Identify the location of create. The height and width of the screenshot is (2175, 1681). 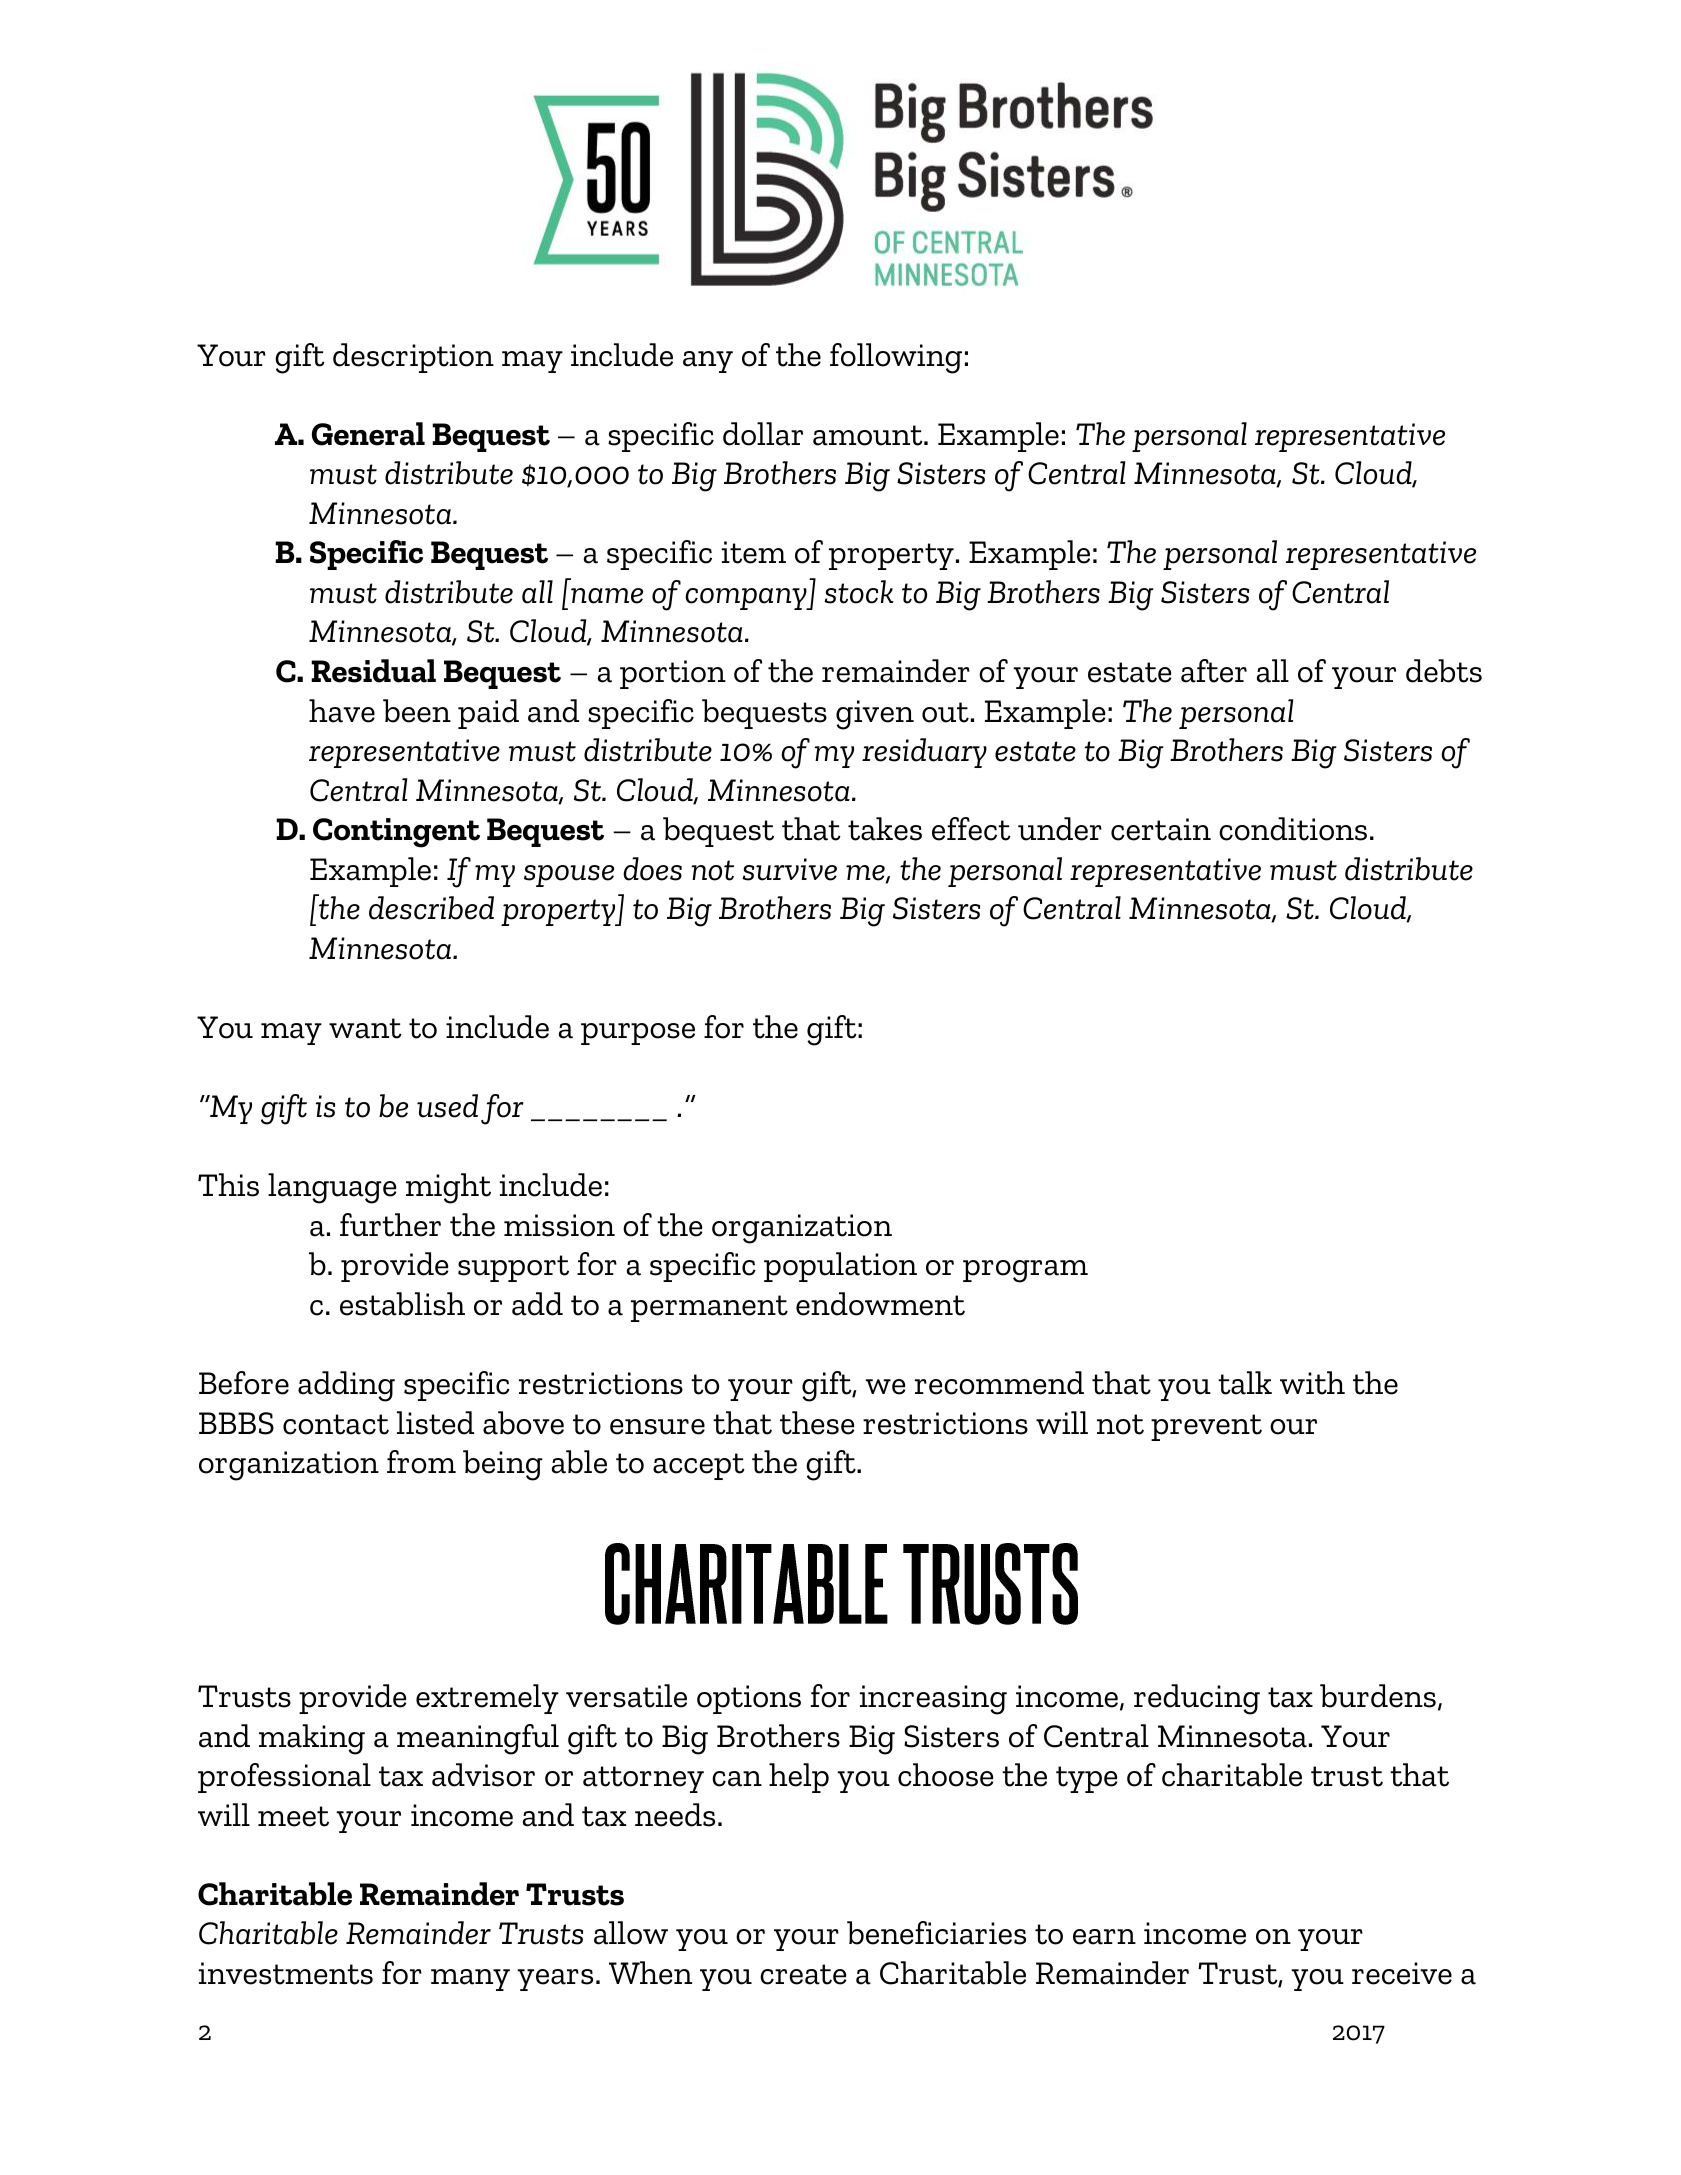
(803, 1974).
